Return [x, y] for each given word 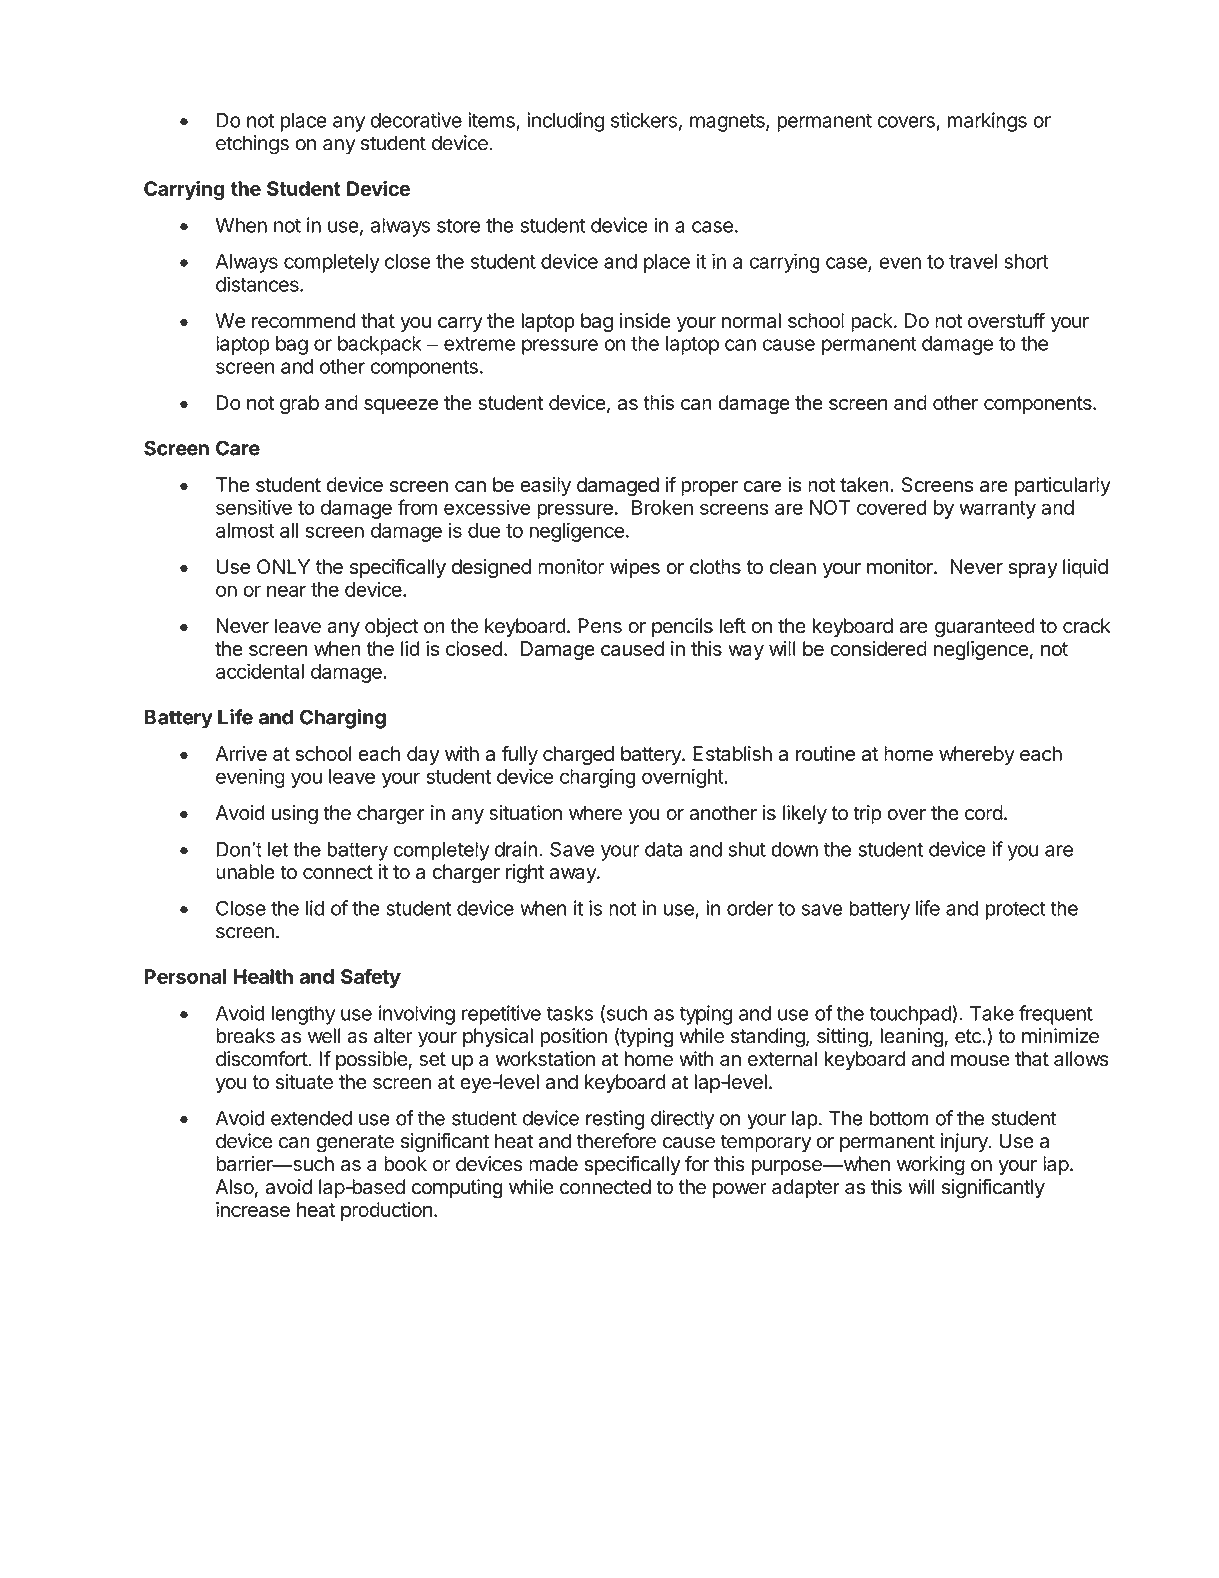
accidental [260, 671]
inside [645, 320]
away [574, 875]
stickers [644, 120]
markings [987, 122]
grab [299, 404]
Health [263, 976]
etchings [252, 145]
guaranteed [985, 628]
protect [1015, 911]
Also [234, 1187]
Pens [600, 626]
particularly [1063, 486]
